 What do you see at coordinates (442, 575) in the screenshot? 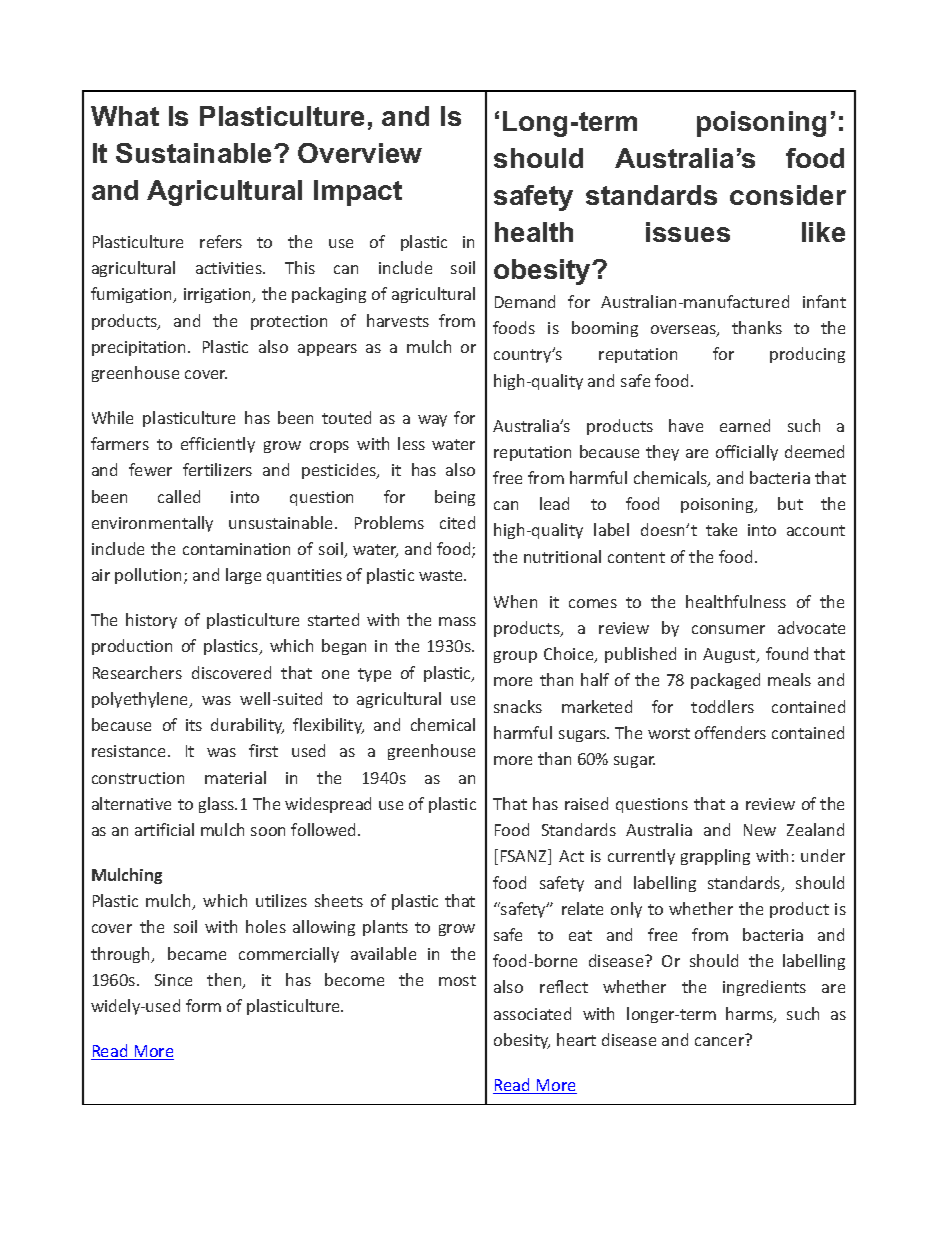
I see `waste` at bounding box center [442, 575].
